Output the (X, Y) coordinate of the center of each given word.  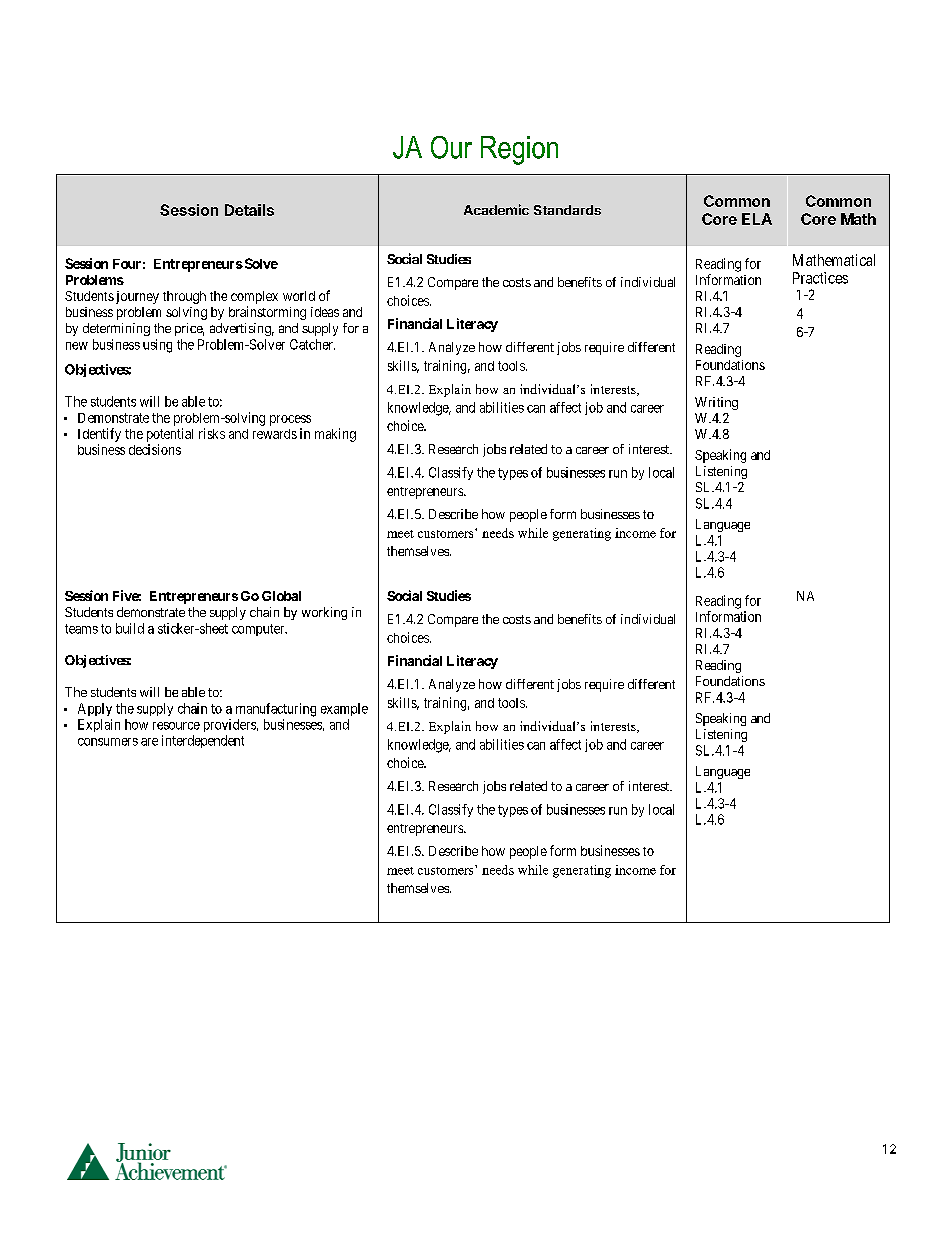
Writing (716, 403)
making (335, 435)
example (344, 709)
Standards (567, 210)
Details (249, 210)
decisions (155, 449)
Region (519, 150)
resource (176, 726)
